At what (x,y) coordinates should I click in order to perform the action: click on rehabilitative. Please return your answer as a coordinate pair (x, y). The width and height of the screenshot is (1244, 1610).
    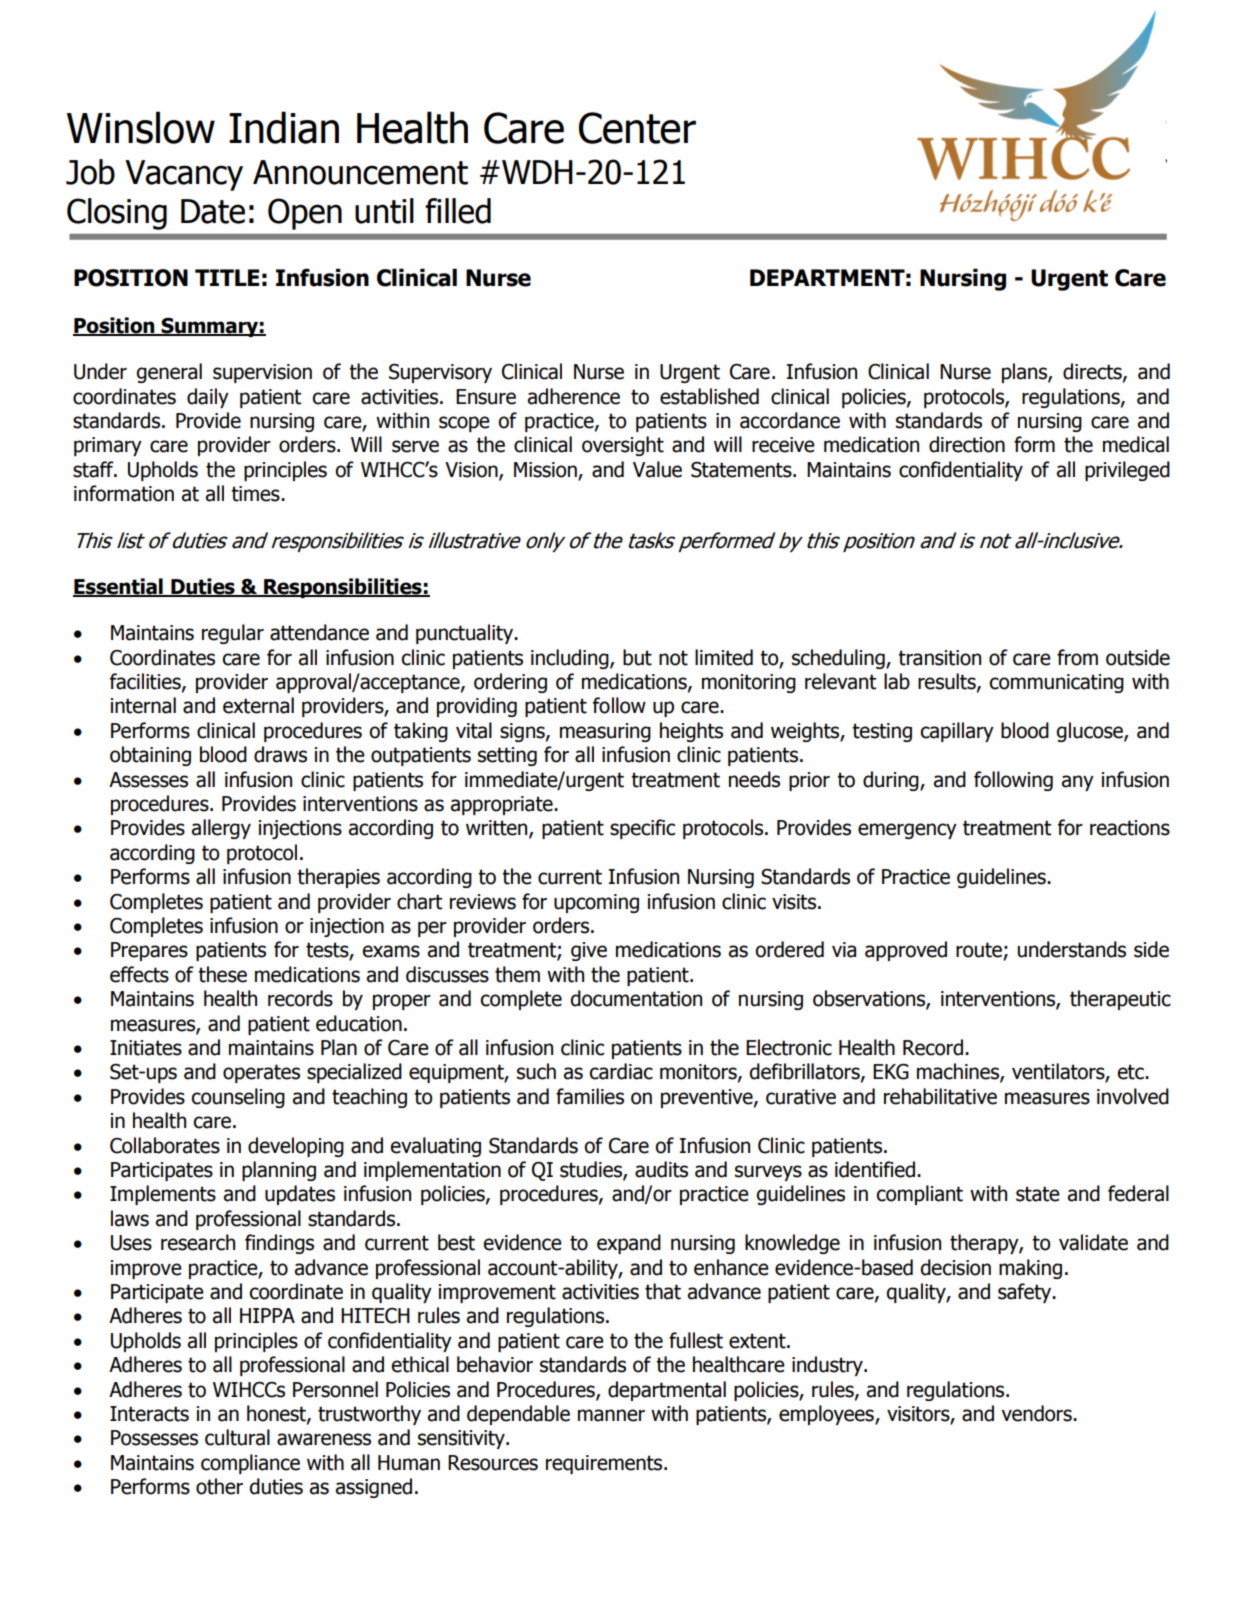
    Looking at the image, I should click on (940, 1096).
